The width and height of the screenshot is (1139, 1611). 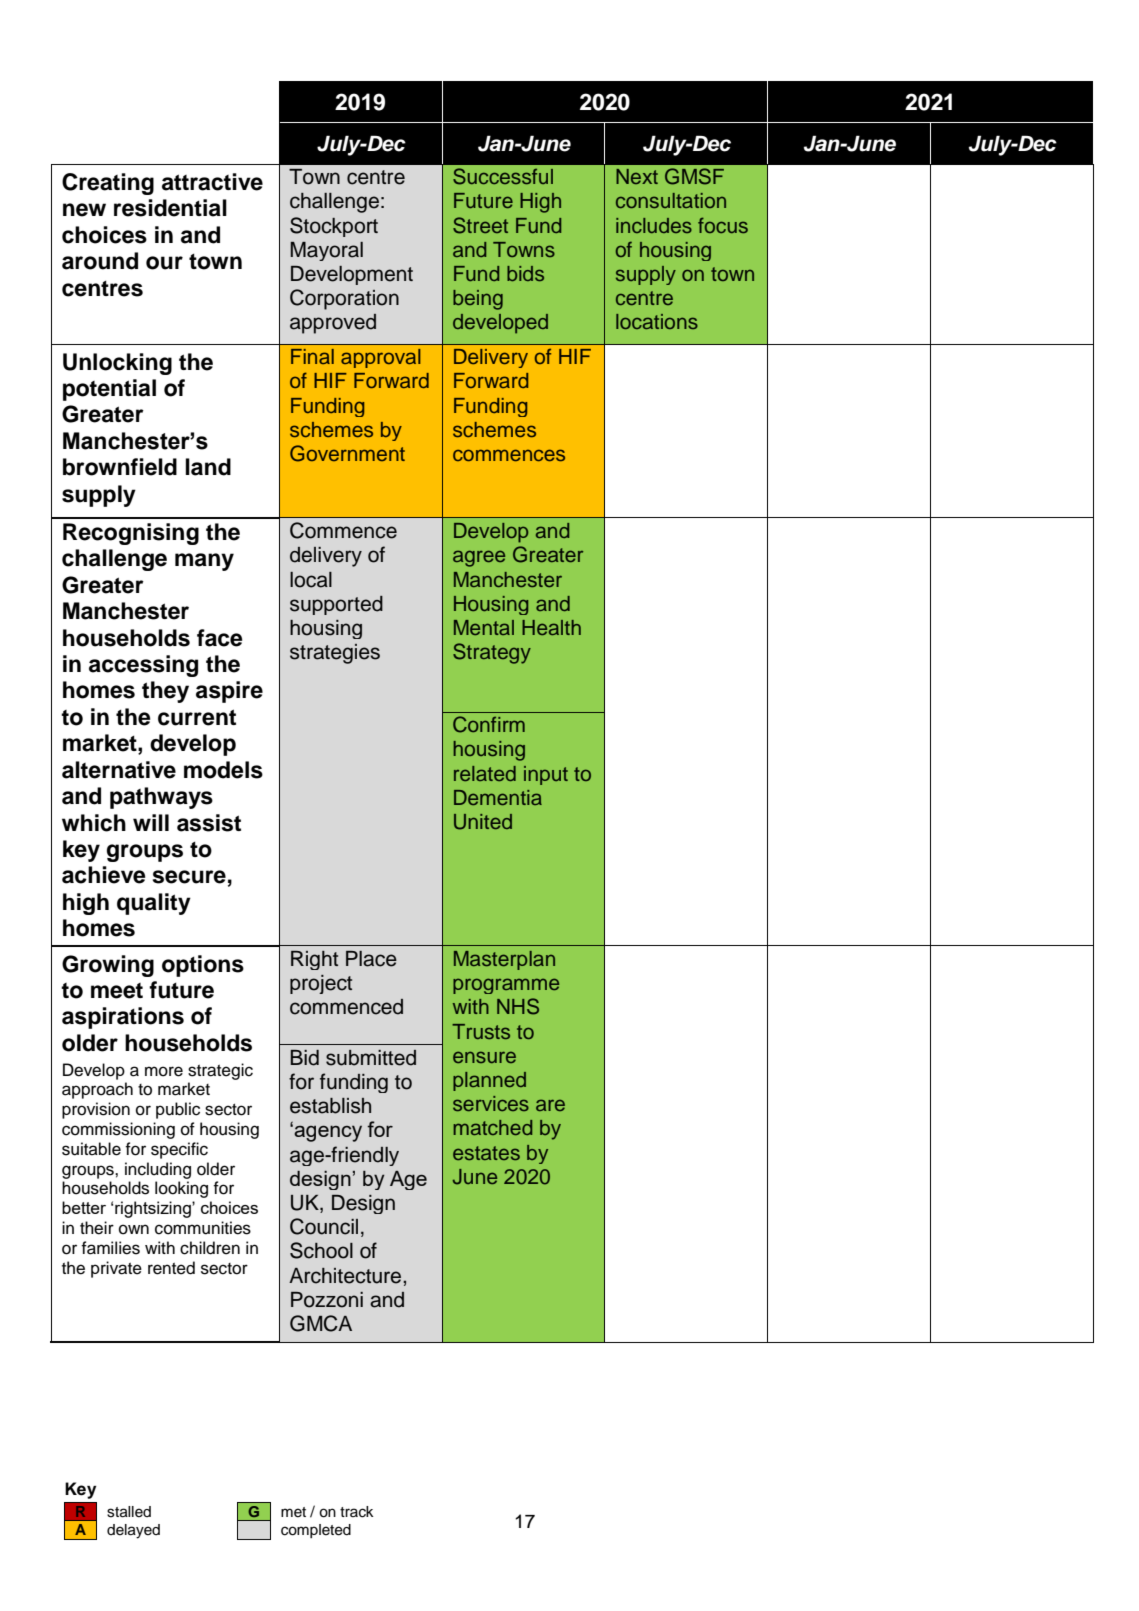 What do you see at coordinates (129, 1512) in the screenshot?
I see `stalled` at bounding box center [129, 1512].
